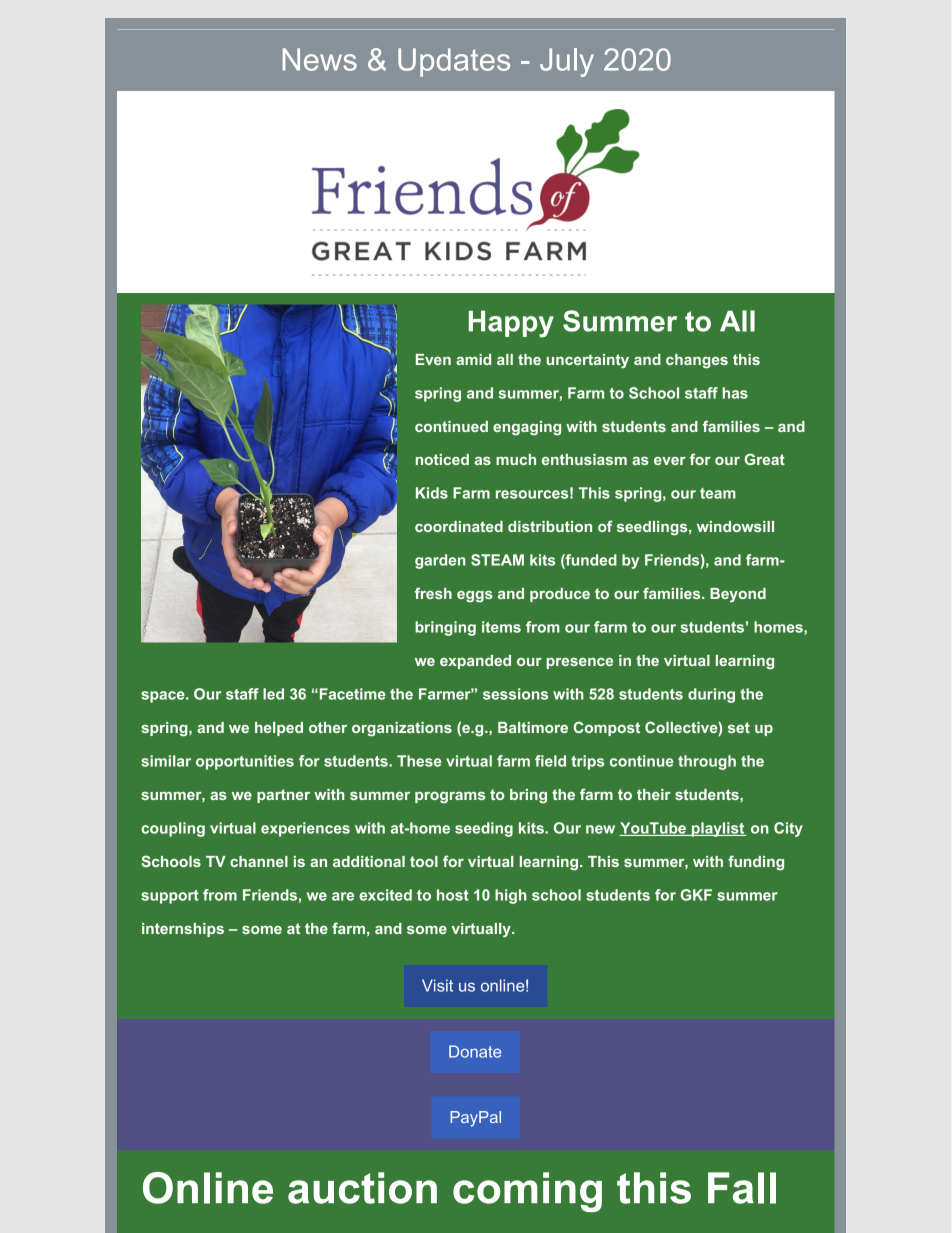  Describe the element at coordinates (362, 1188) in the document. I see `auction` at that location.
